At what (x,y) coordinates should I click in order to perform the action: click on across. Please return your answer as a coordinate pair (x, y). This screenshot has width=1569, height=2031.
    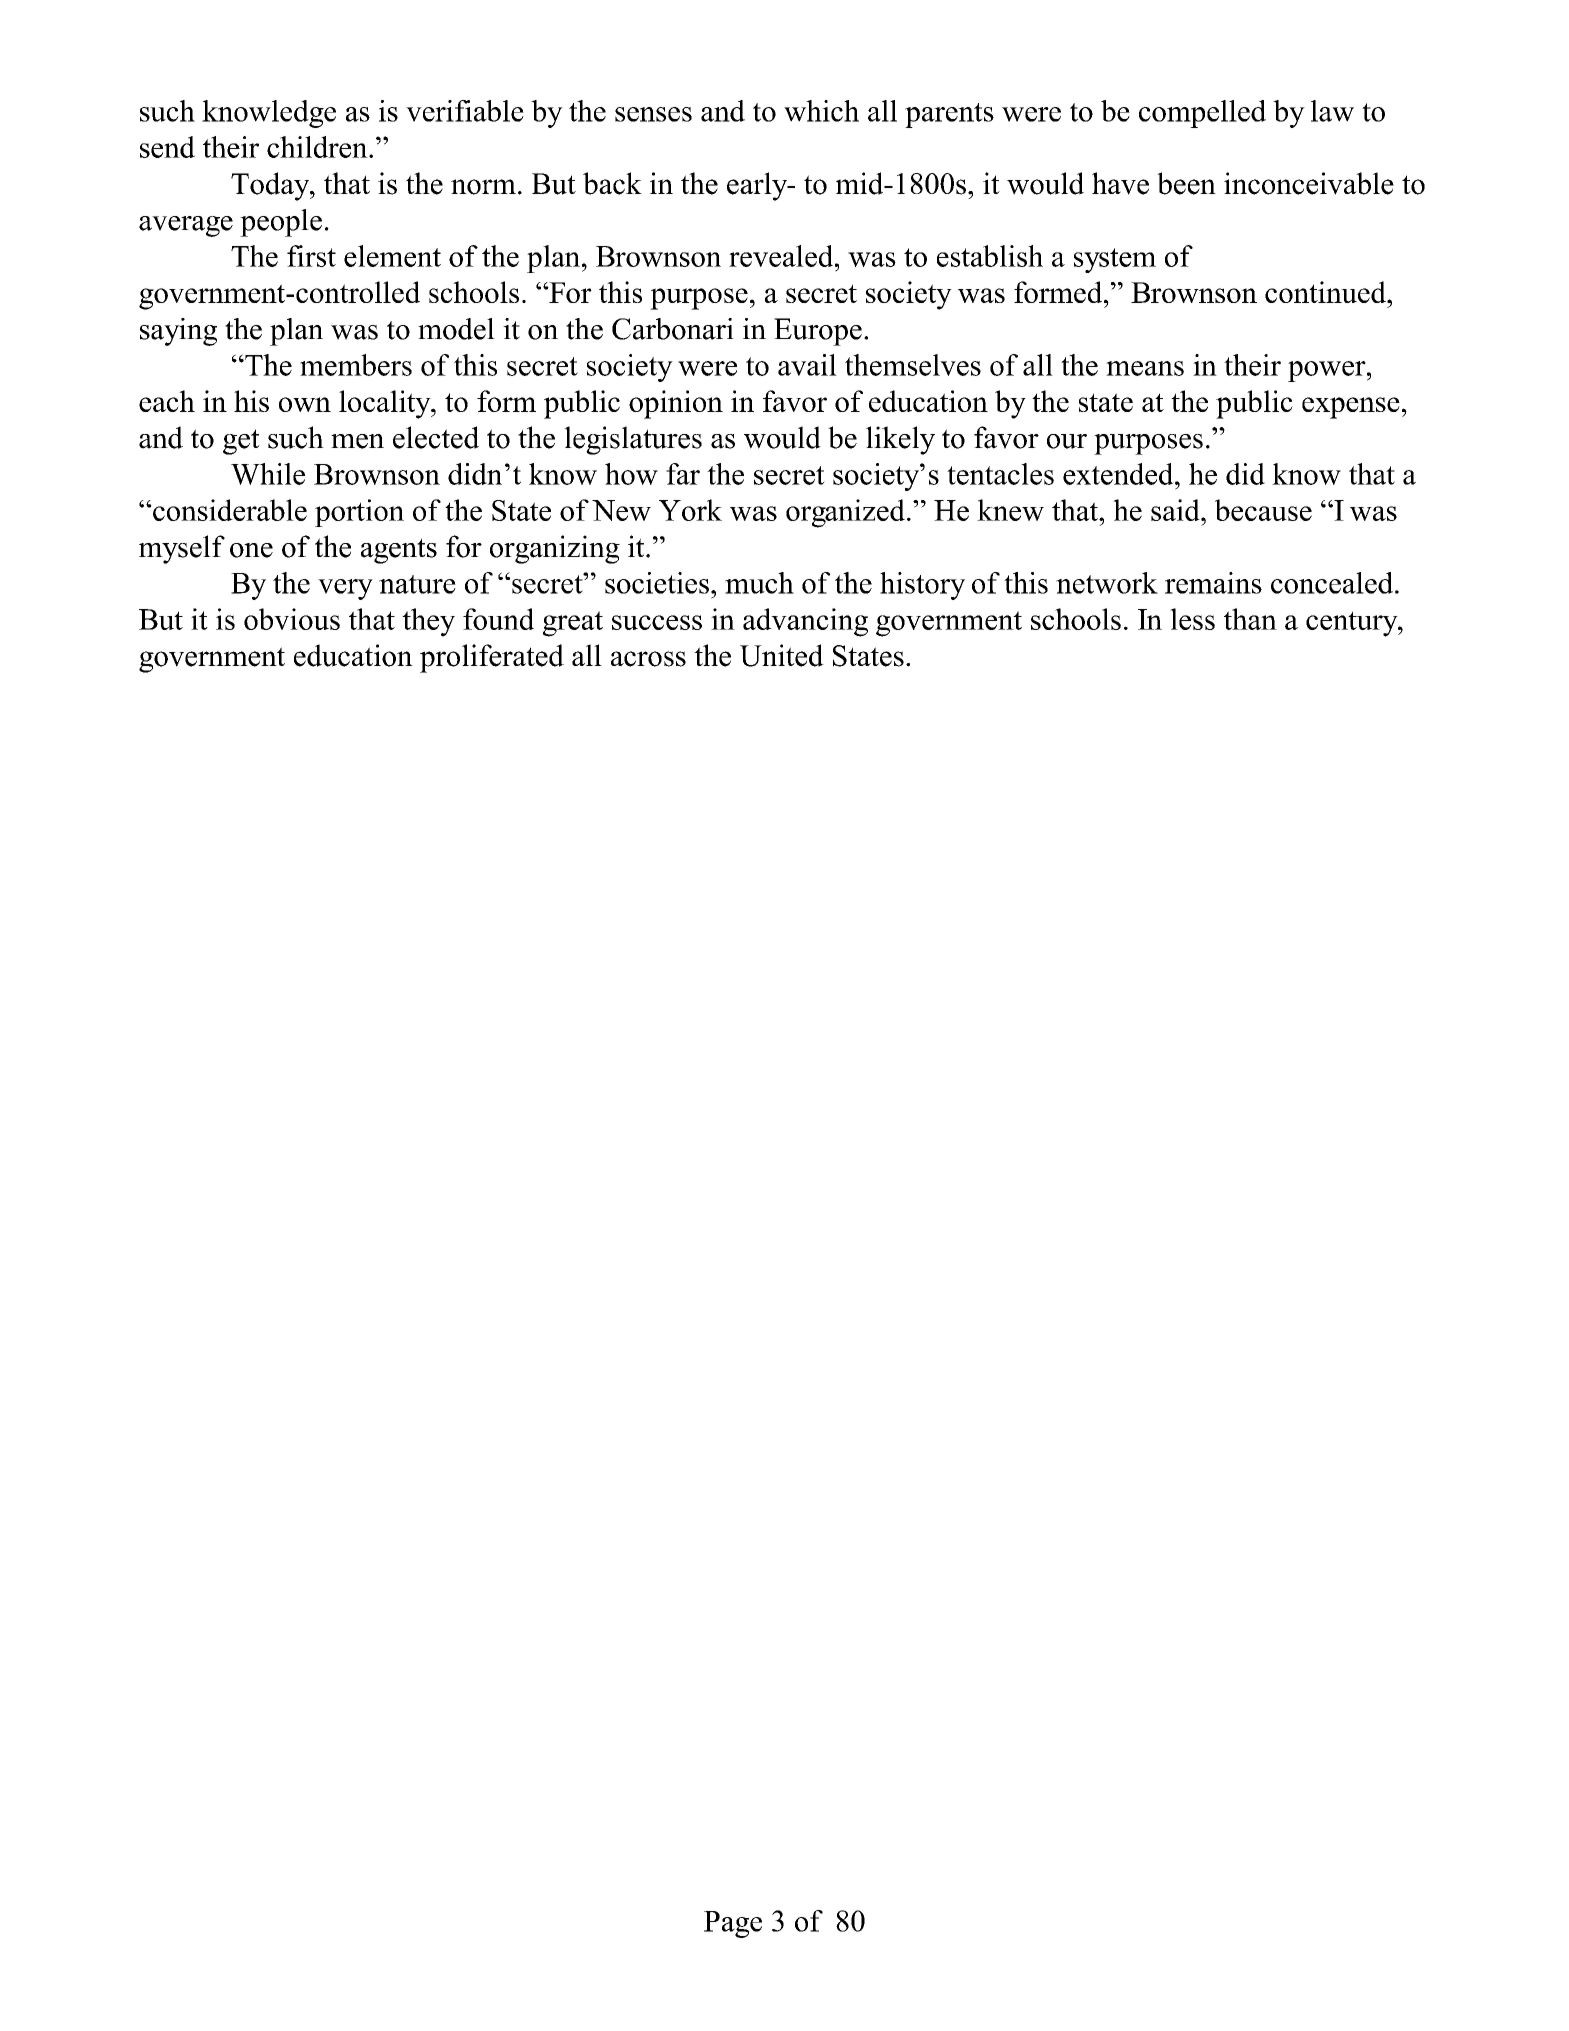
    Looking at the image, I should click on (648, 659).
